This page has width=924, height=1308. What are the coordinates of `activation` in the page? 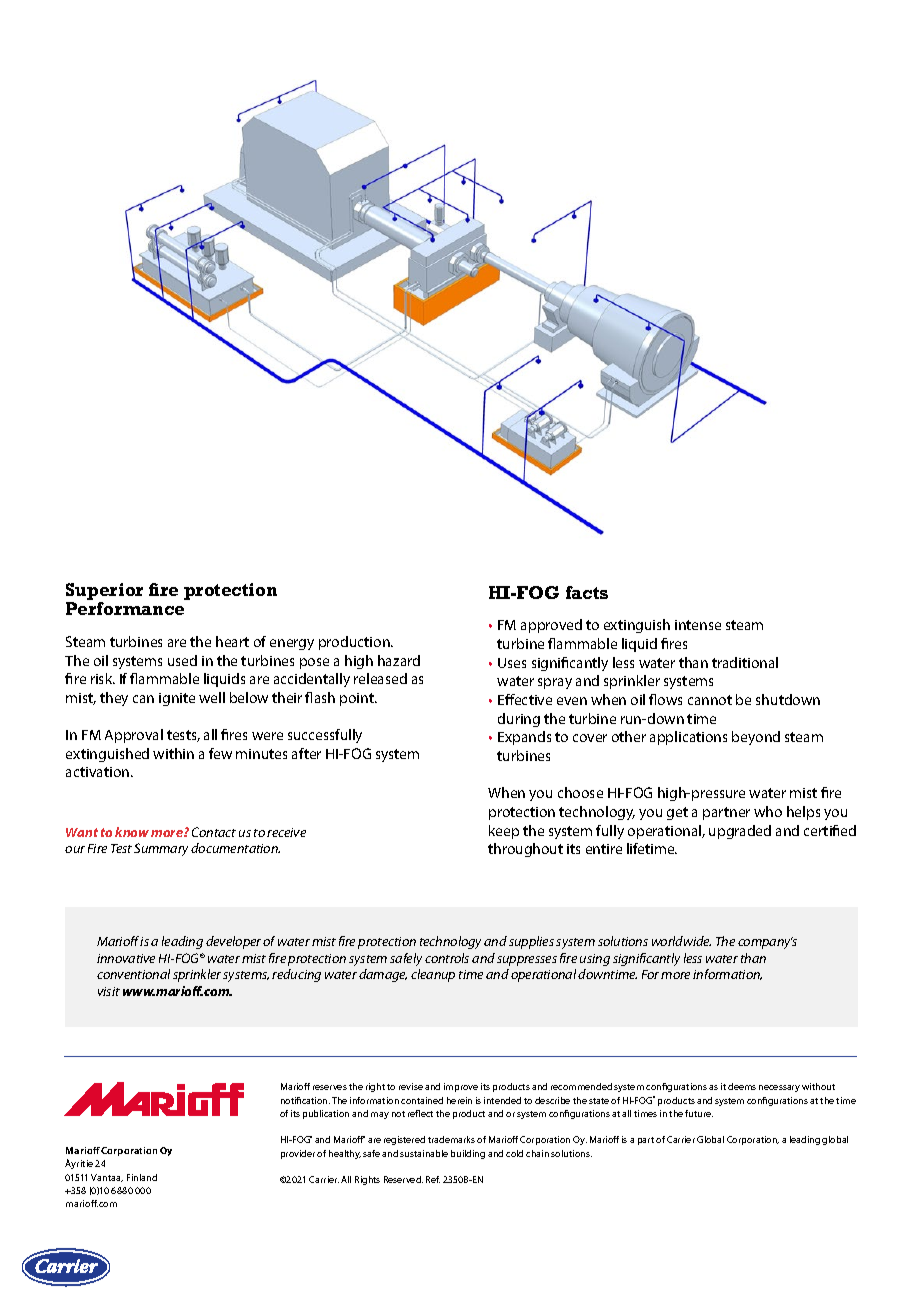 It's located at (99, 772).
